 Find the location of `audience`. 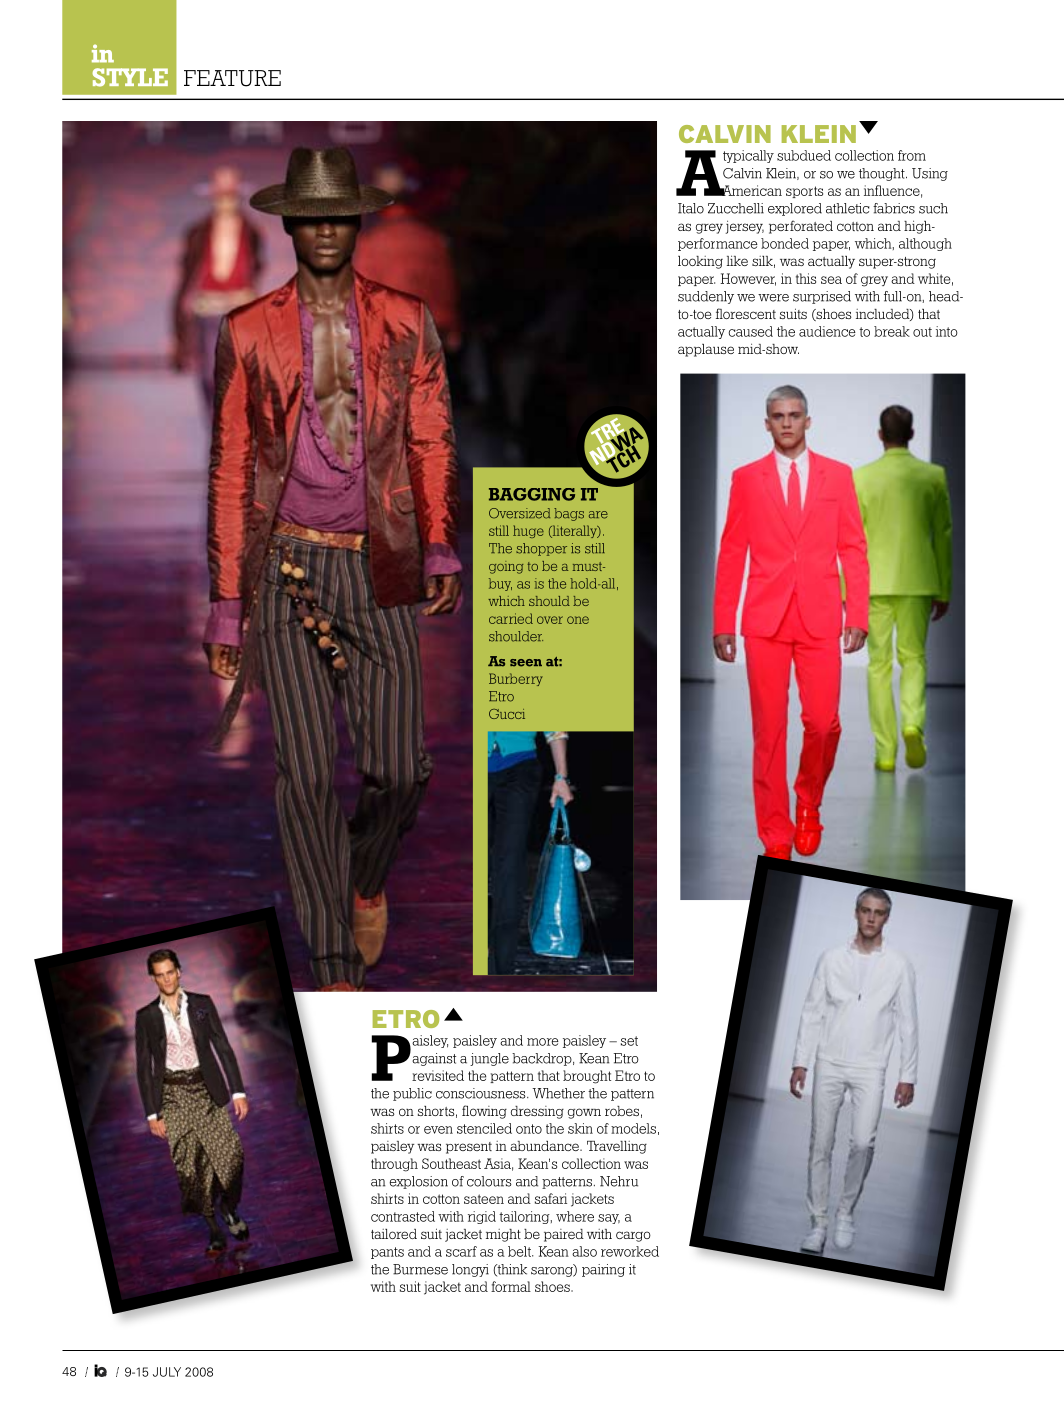

audience is located at coordinates (827, 331).
